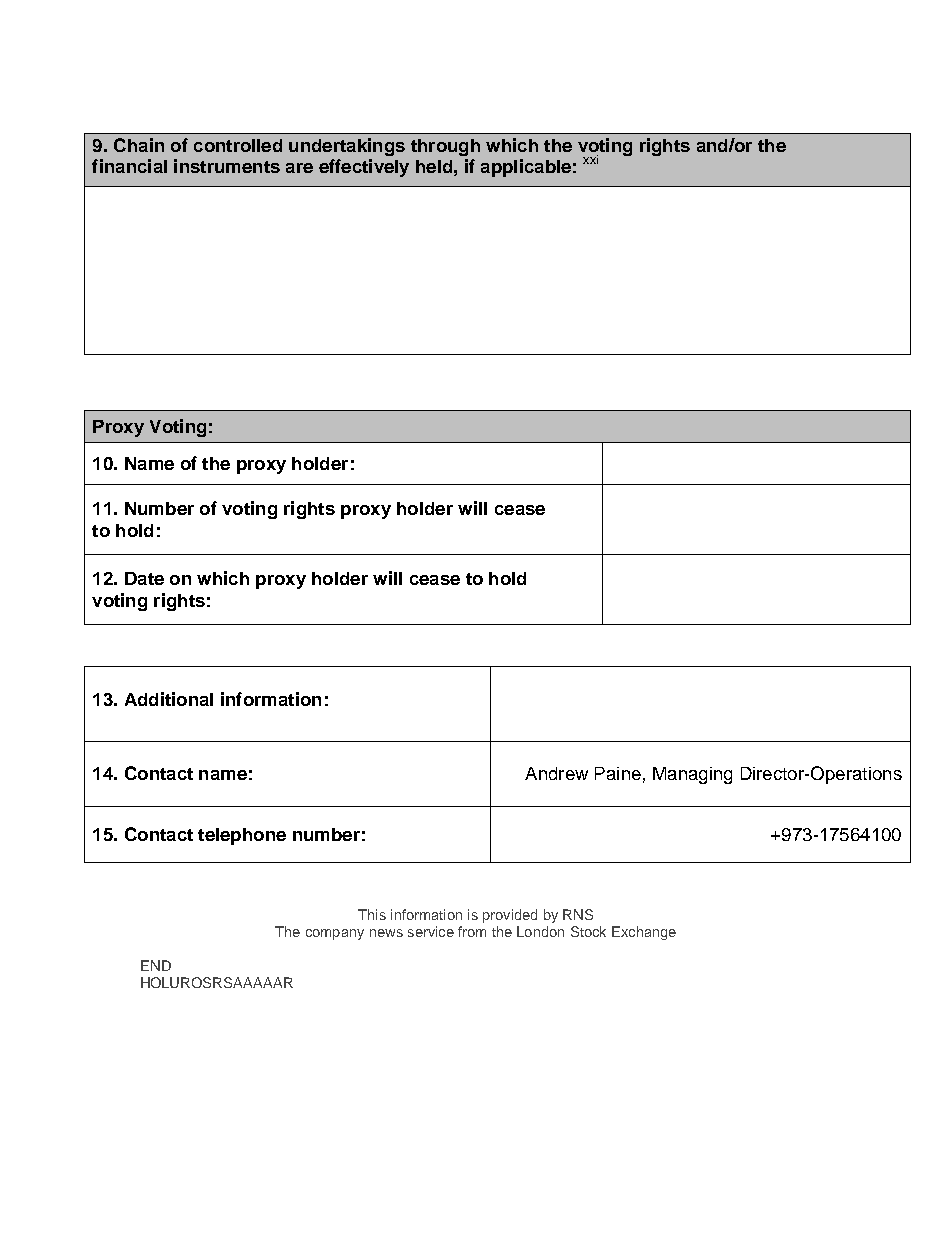 This screenshot has height=1233, width=952. What do you see at coordinates (364, 168) in the screenshot?
I see `effectively` at bounding box center [364, 168].
